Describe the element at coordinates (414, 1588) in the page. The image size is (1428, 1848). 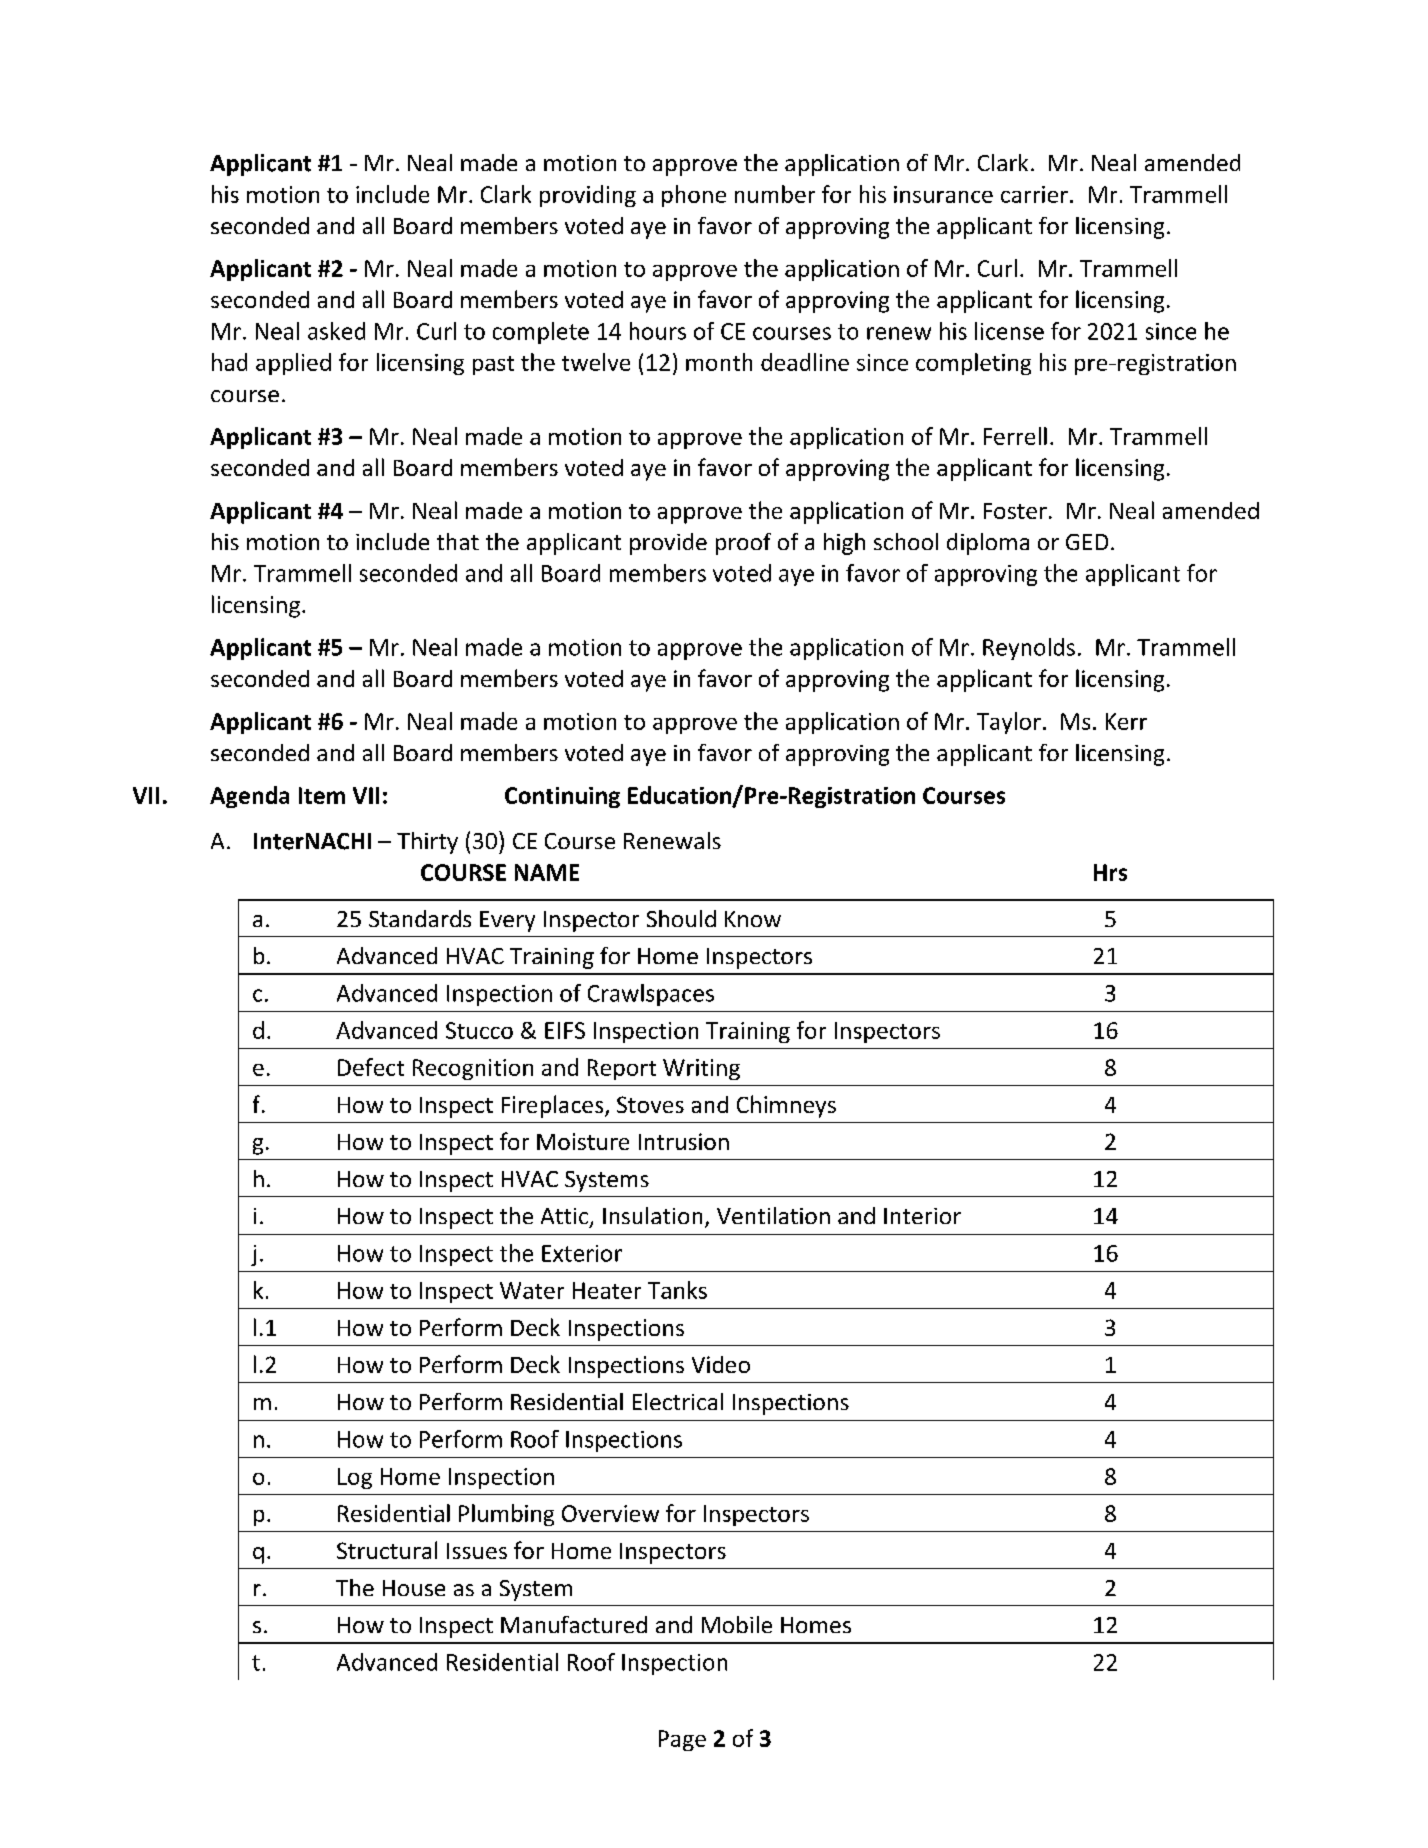
I see `House` at that location.
